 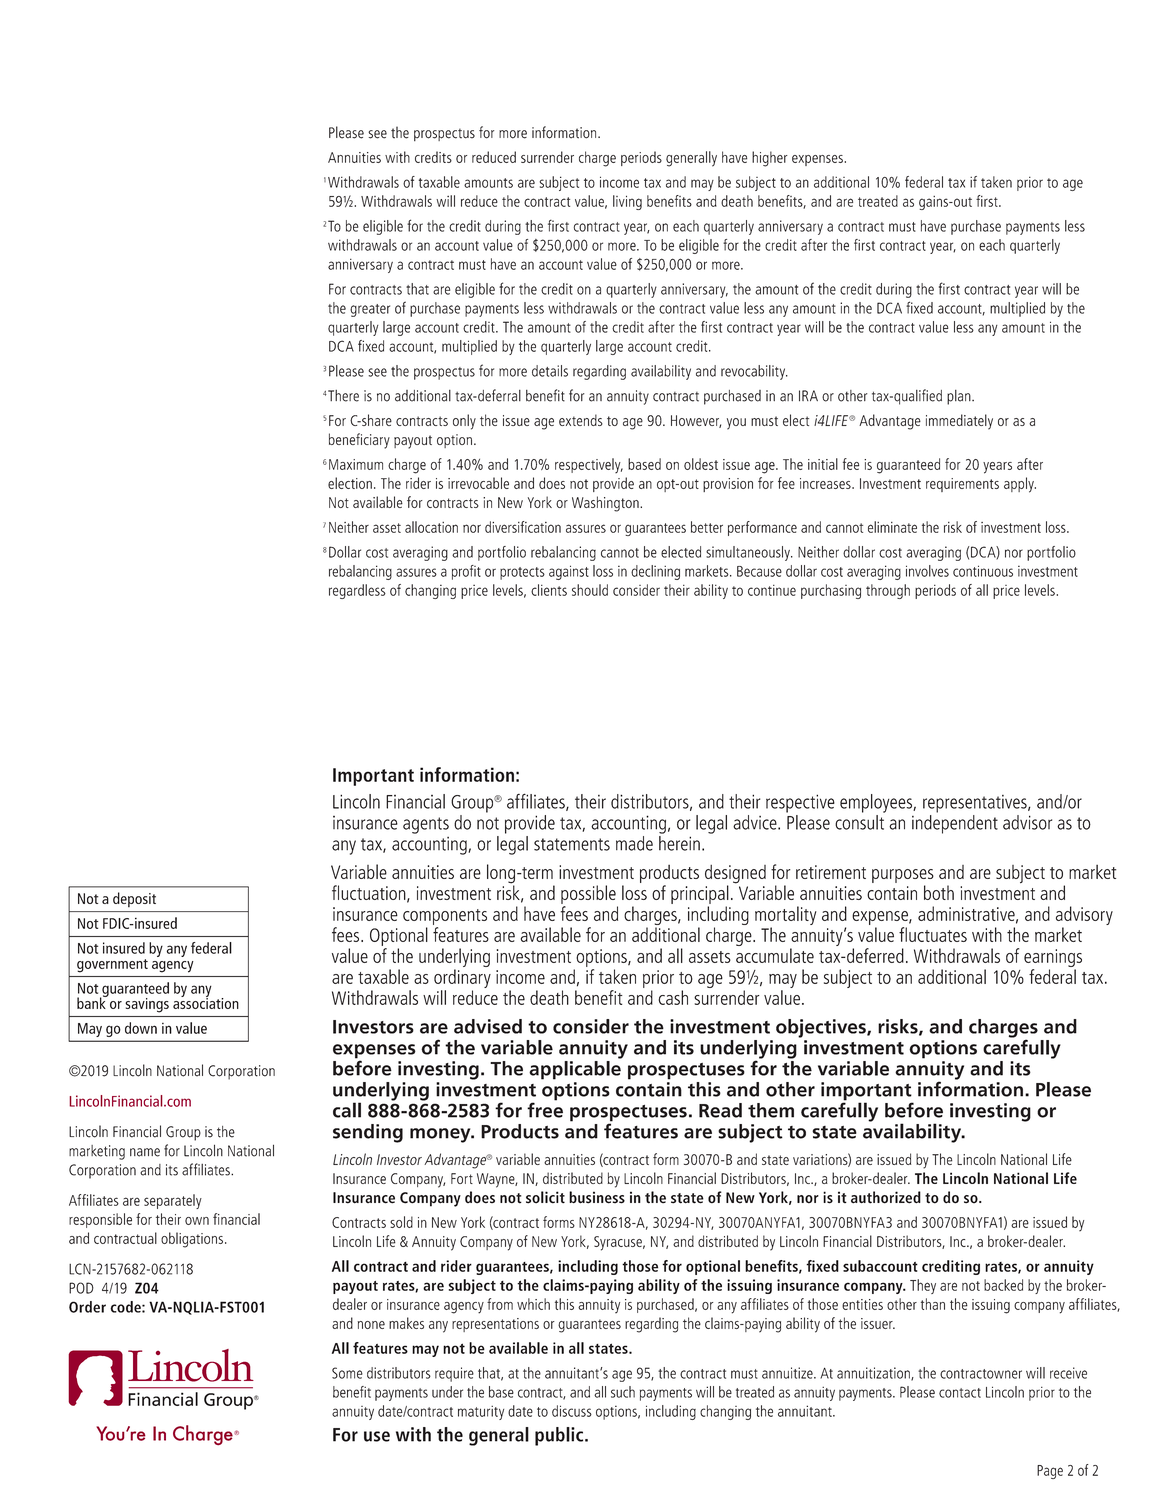 I want to click on greater, so click(x=370, y=310).
